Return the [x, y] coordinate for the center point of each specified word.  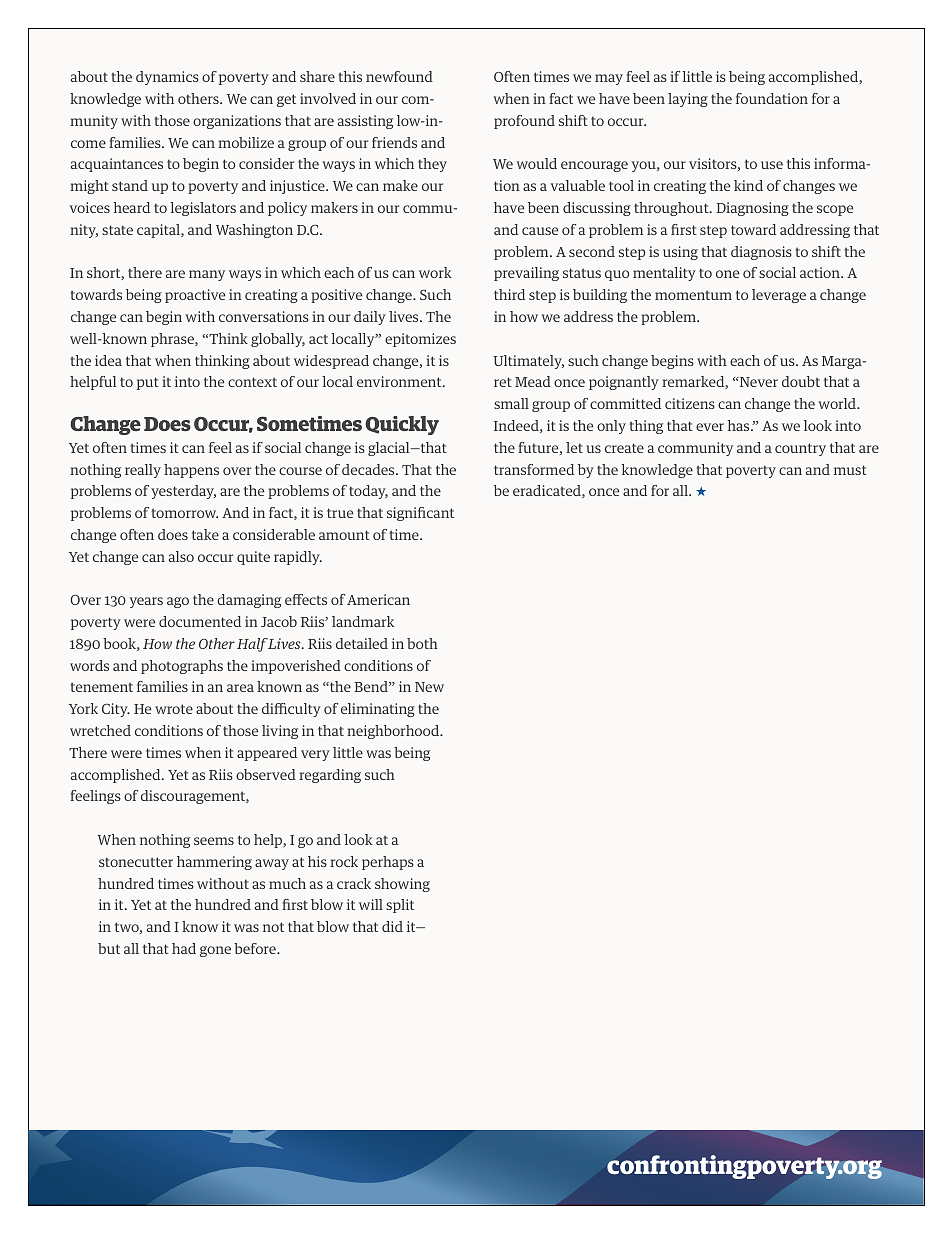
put [148, 383]
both [422, 643]
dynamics [167, 78]
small [511, 403]
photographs [182, 667]
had [184, 948]
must [850, 470]
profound [524, 122]
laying [688, 100]
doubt [801, 381]
